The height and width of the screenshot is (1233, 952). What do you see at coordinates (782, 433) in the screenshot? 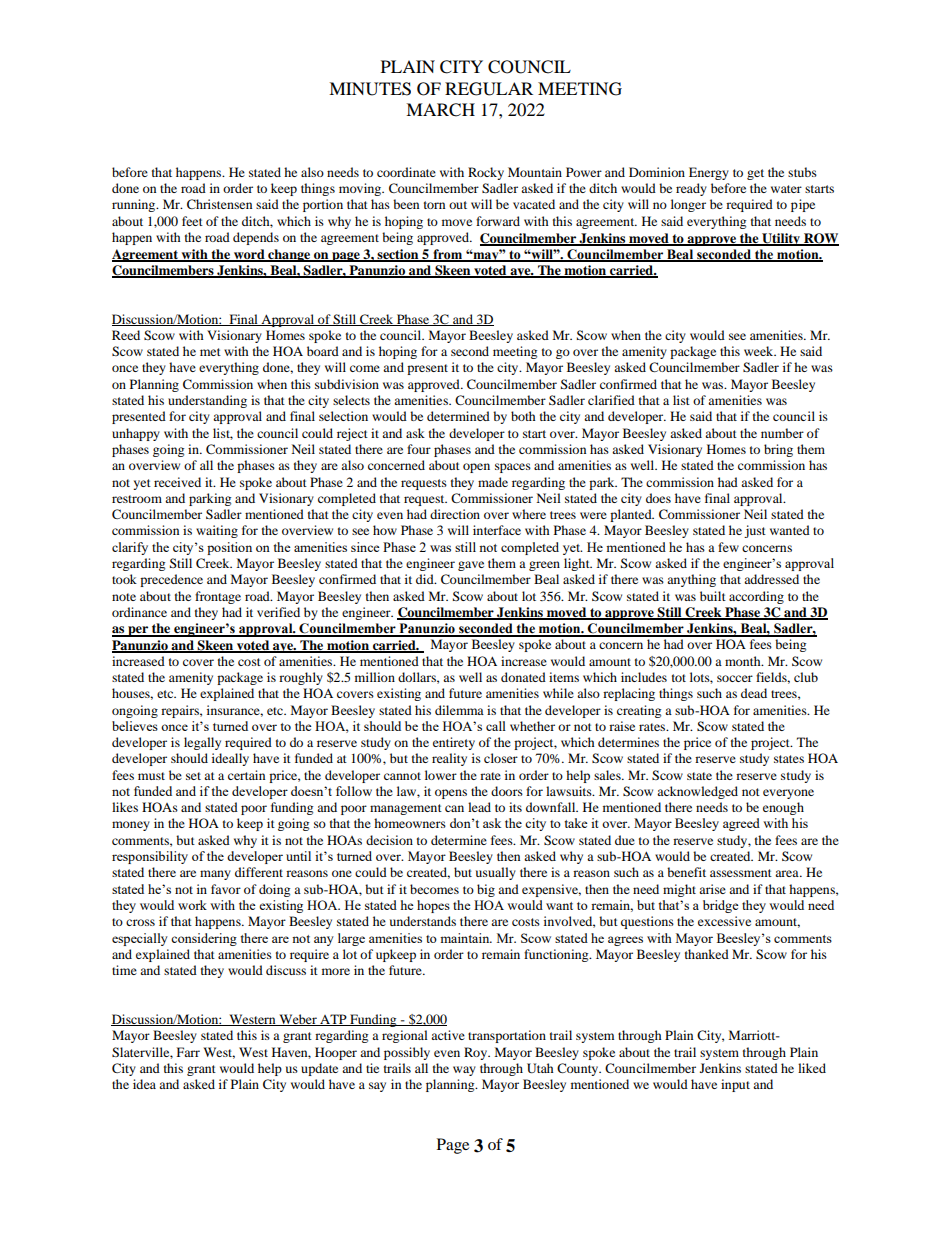
I see `number` at bounding box center [782, 433].
